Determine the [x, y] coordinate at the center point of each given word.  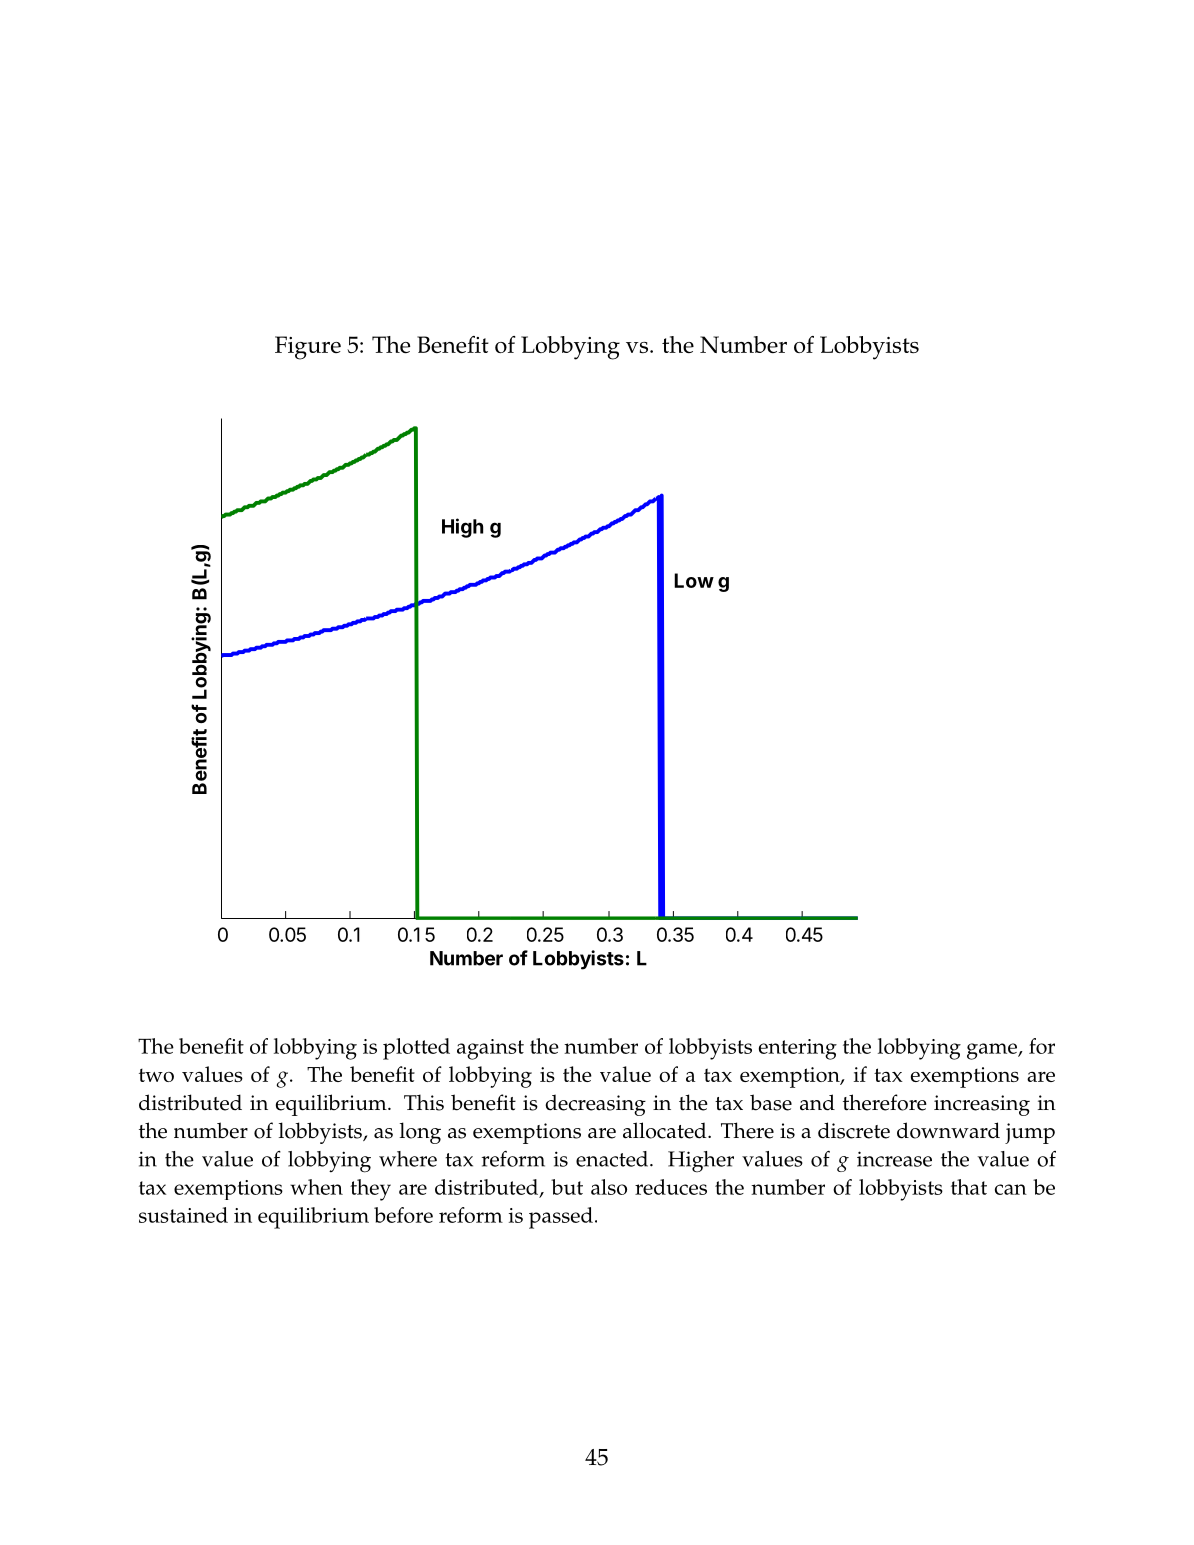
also [609, 1187]
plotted [416, 1049]
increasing [982, 1105]
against [490, 1049]
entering [798, 1049]
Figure [308, 348]
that [969, 1187]
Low [694, 580]
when [316, 1187]
